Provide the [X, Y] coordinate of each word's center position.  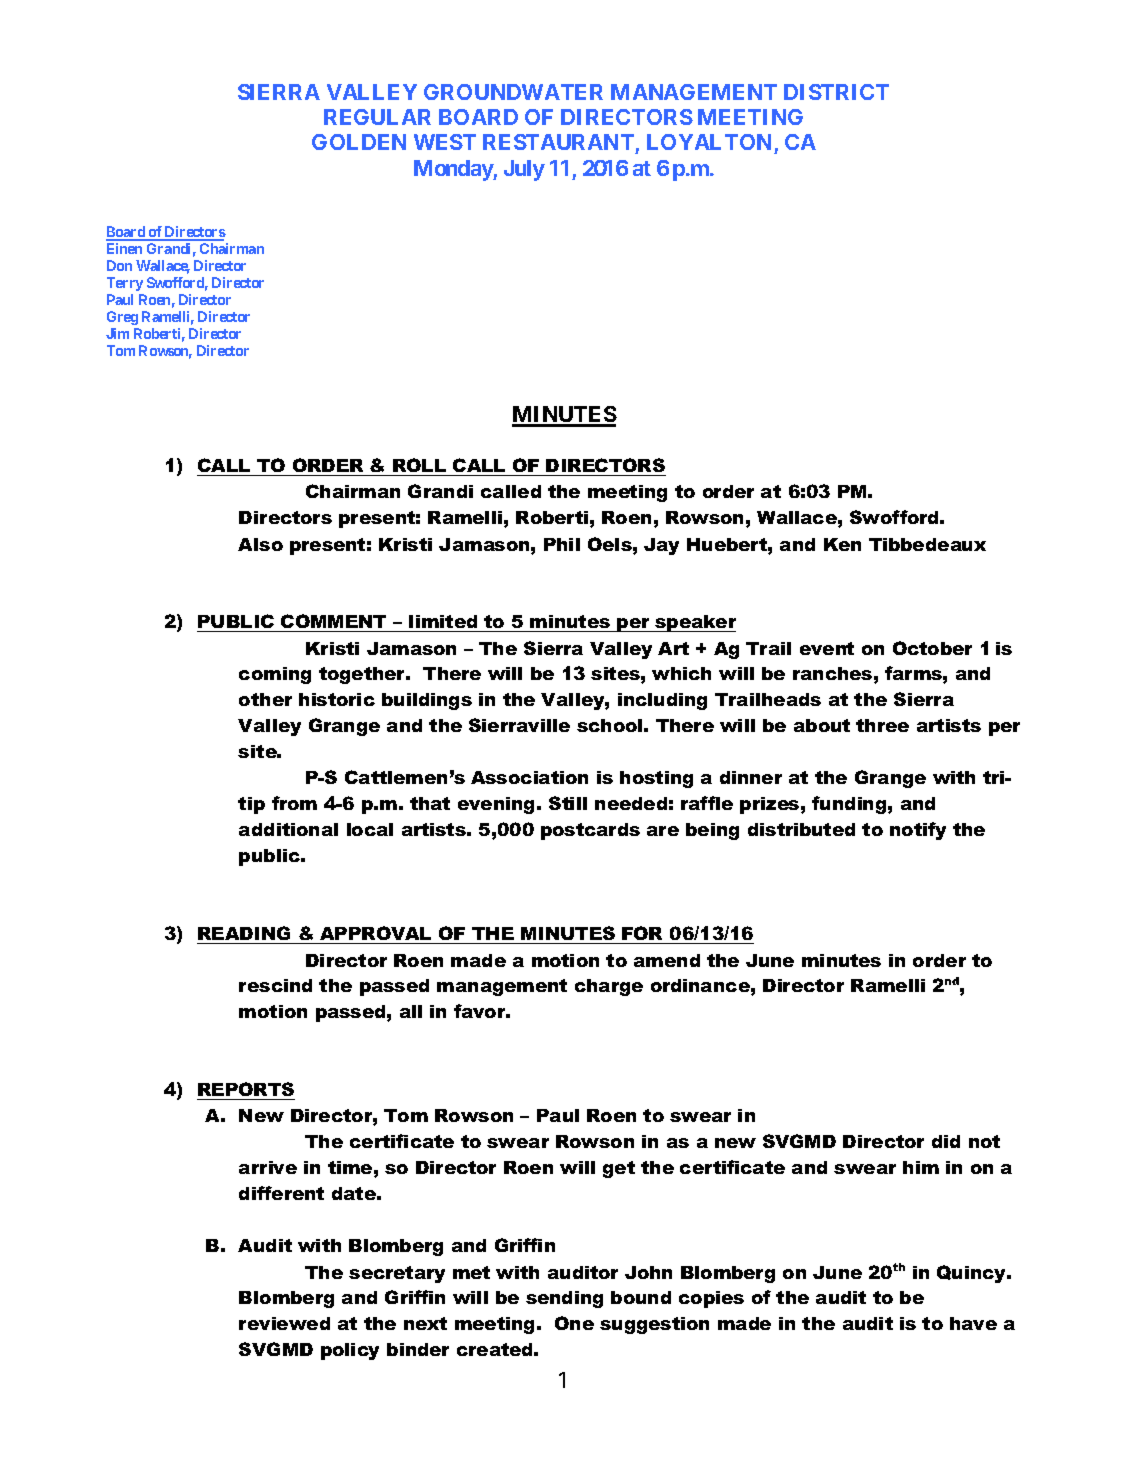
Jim [117, 333]
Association [529, 777]
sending [564, 1299]
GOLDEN [359, 142]
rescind [275, 985]
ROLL [419, 465]
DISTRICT [836, 92]
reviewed [284, 1323]
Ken [842, 544]
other [265, 699]
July [524, 170]
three [882, 725]
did [946, 1141]
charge [609, 987]
